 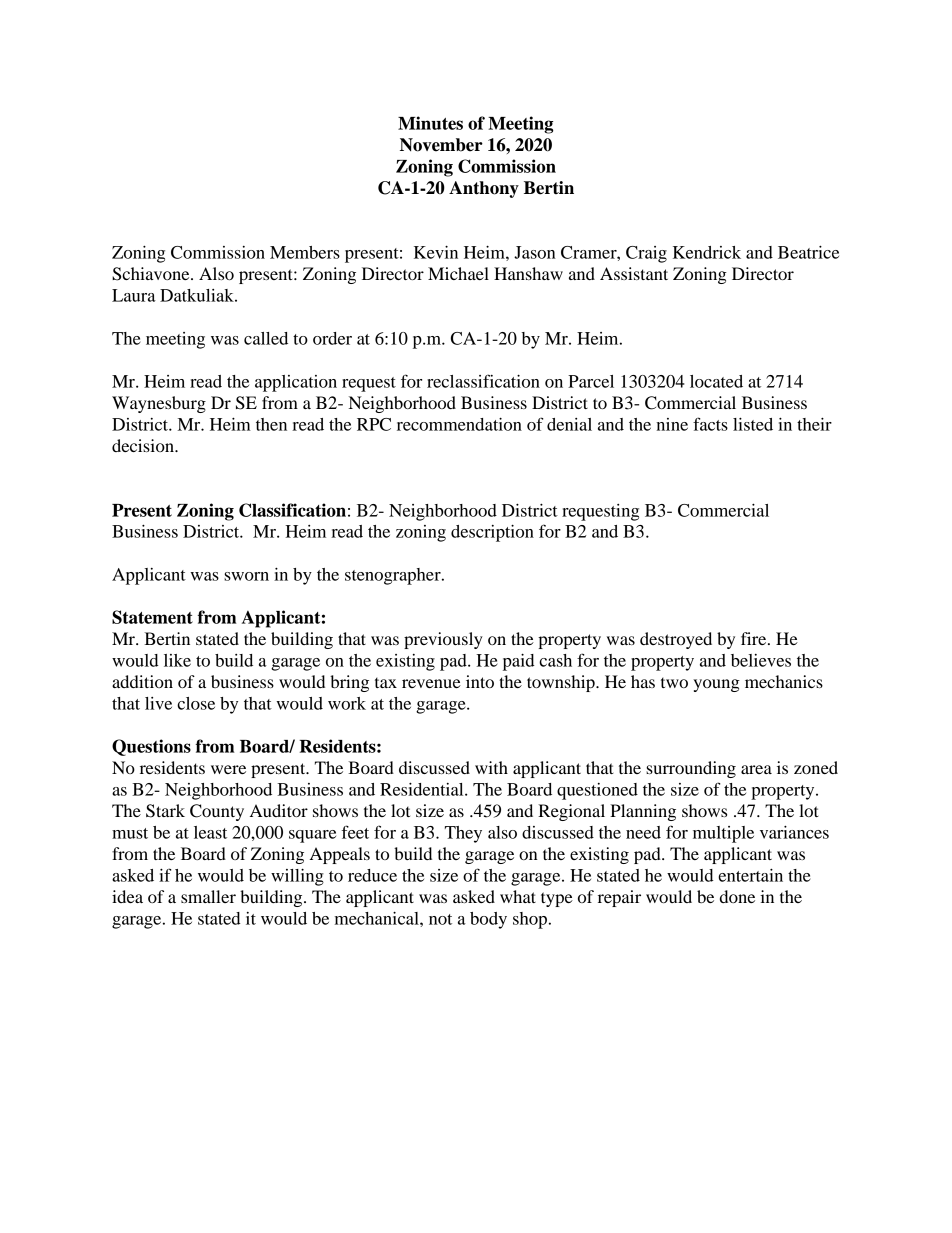 What do you see at coordinates (271, 424) in the page?
I see `then` at bounding box center [271, 424].
